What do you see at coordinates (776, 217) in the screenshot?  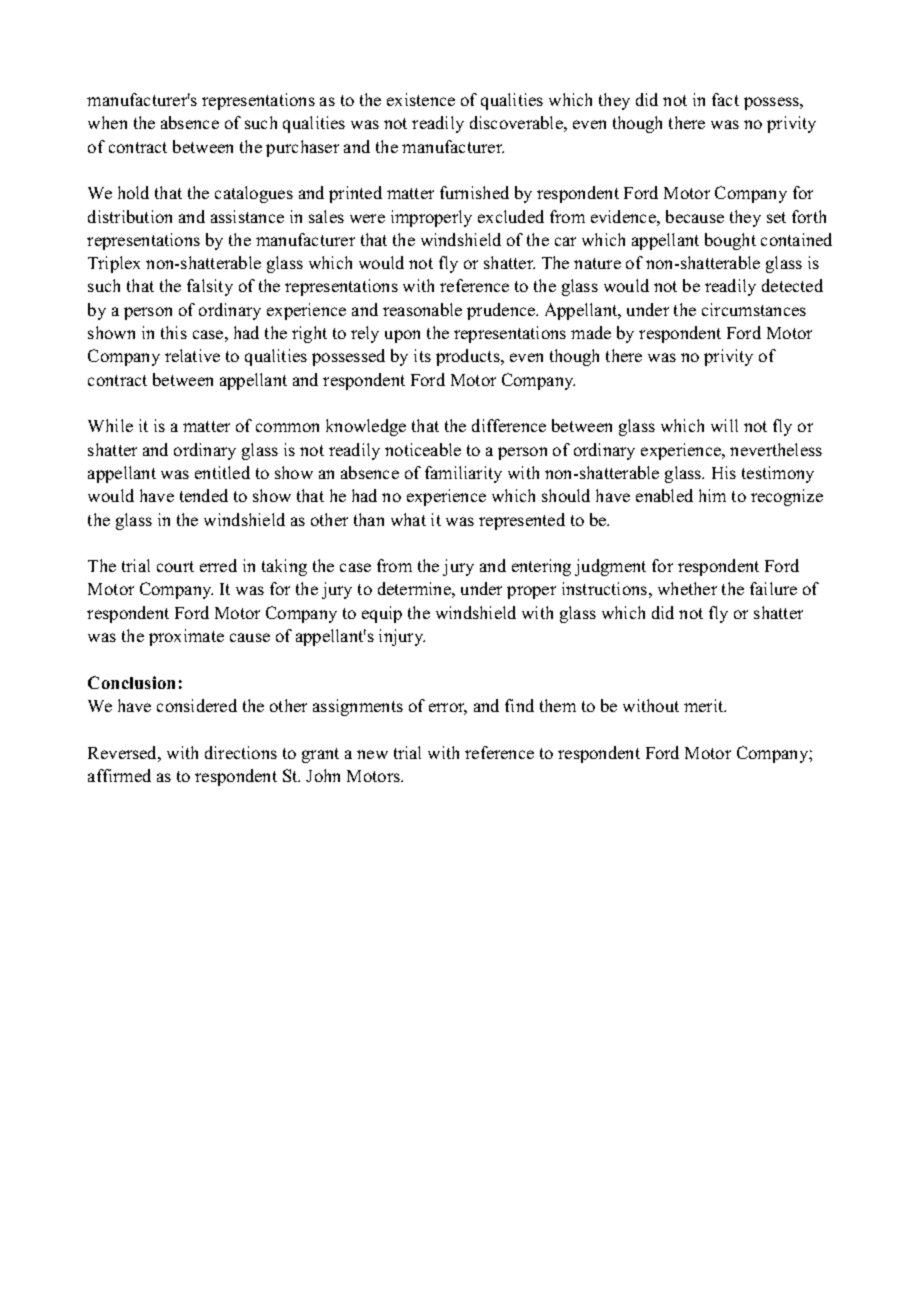 I see `set` at bounding box center [776, 217].
